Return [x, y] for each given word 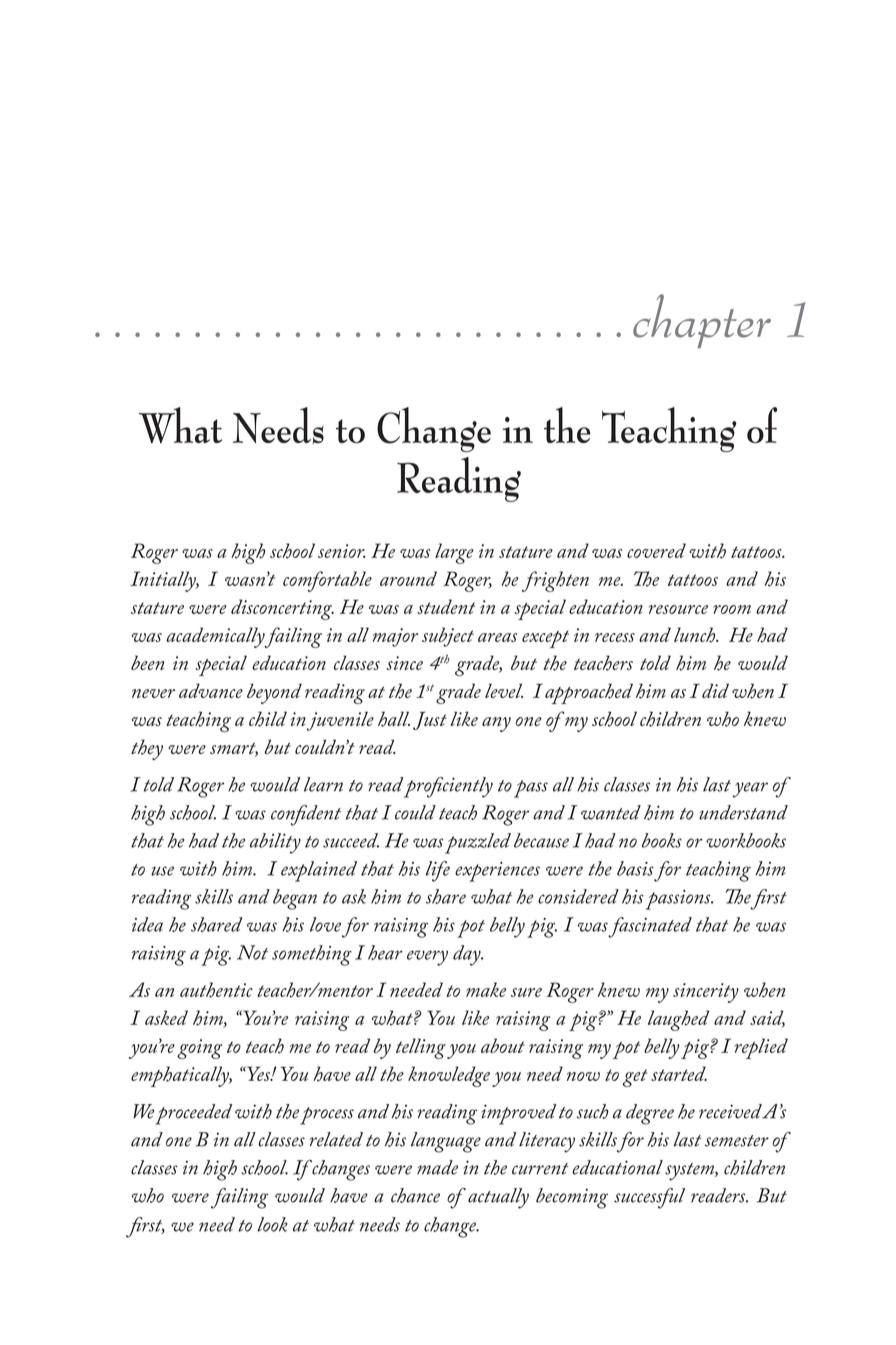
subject [448, 637]
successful [649, 1198]
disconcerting [282, 609]
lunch [696, 635]
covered [656, 550]
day [468, 955]
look [272, 1224]
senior [342, 551]
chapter [702, 321]
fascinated [650, 927]
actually [498, 1198]
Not [252, 952]
